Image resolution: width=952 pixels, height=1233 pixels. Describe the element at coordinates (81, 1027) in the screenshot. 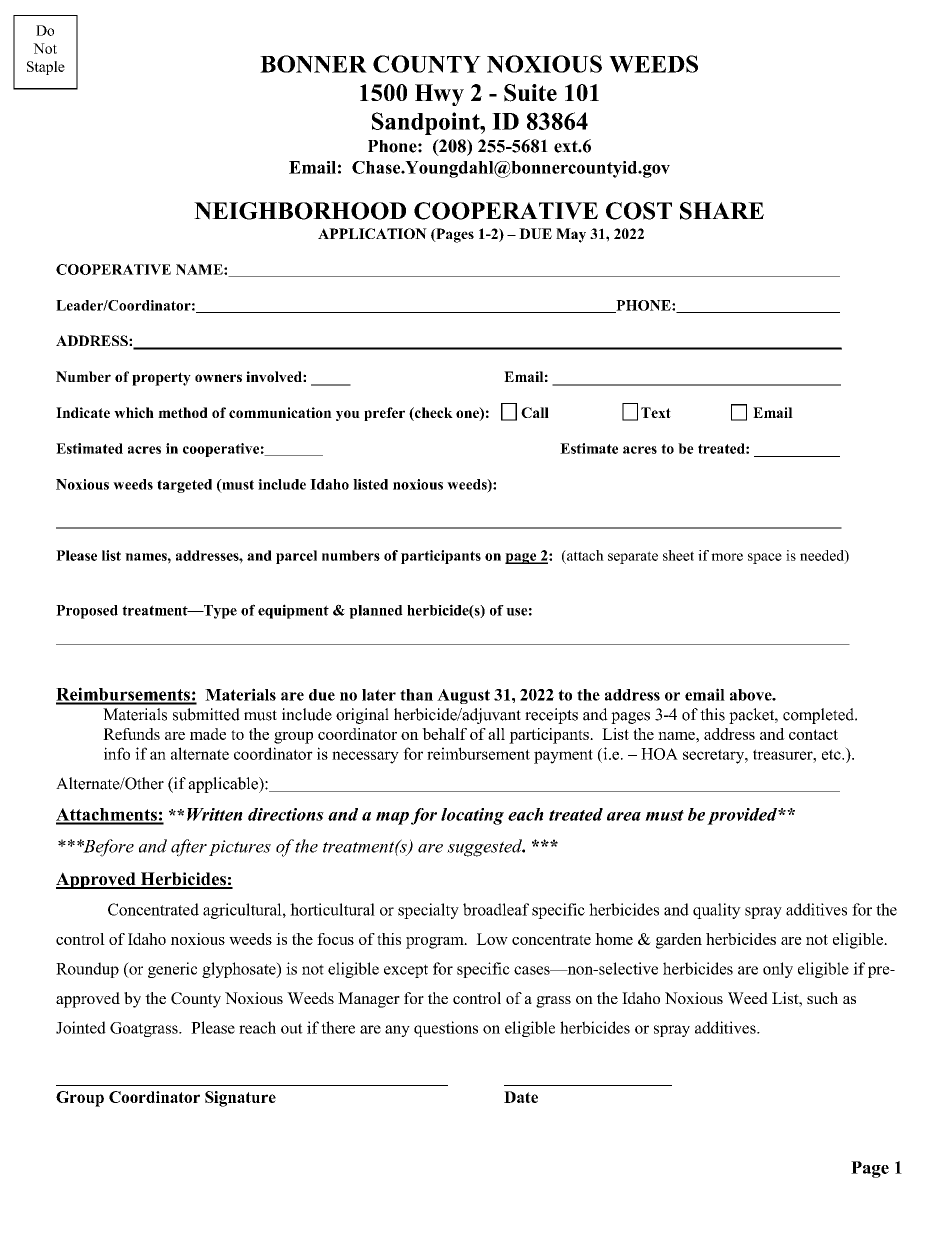

I see `Jointed` at that location.
